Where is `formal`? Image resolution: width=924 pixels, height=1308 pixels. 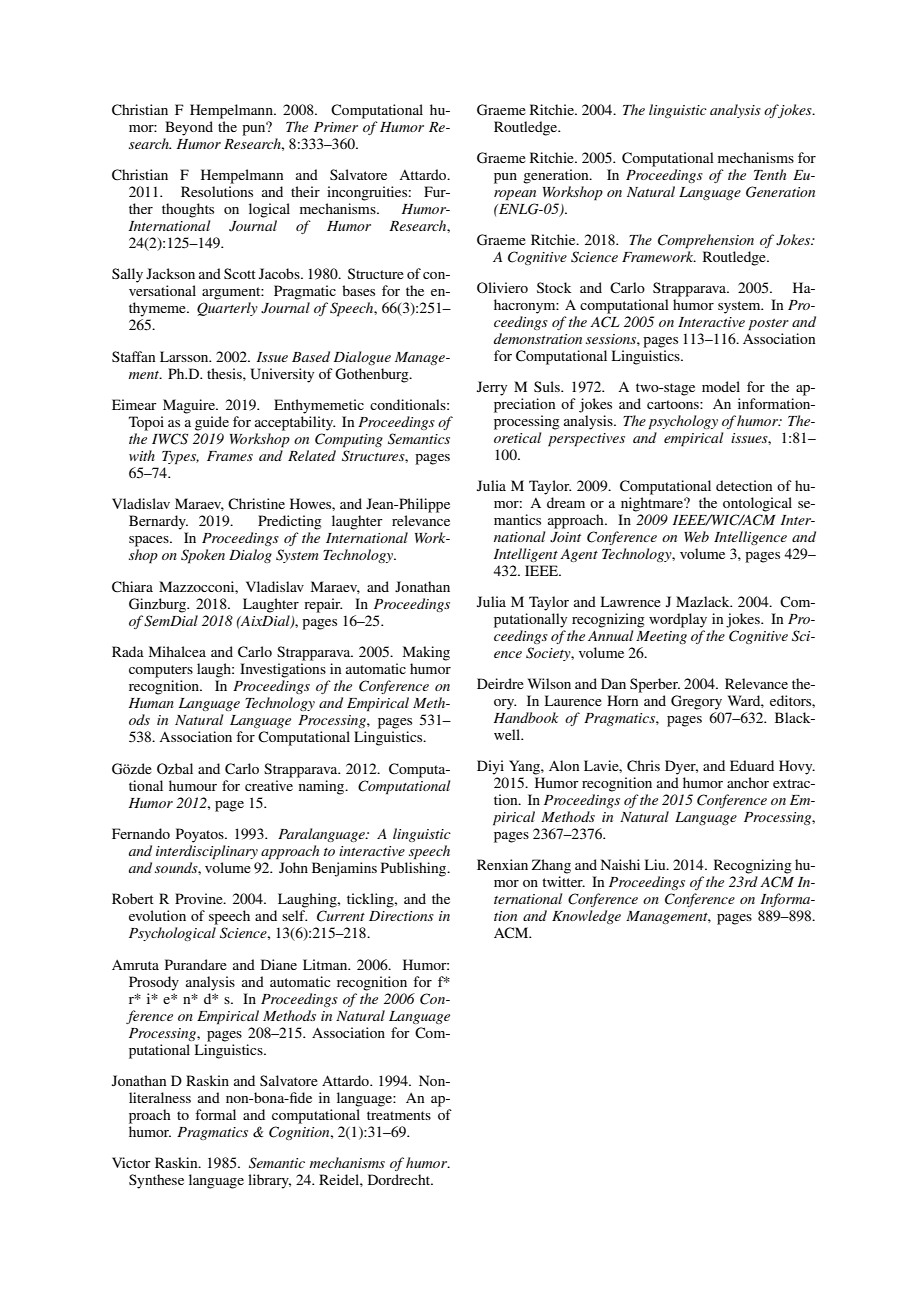 formal is located at coordinates (215, 1114).
